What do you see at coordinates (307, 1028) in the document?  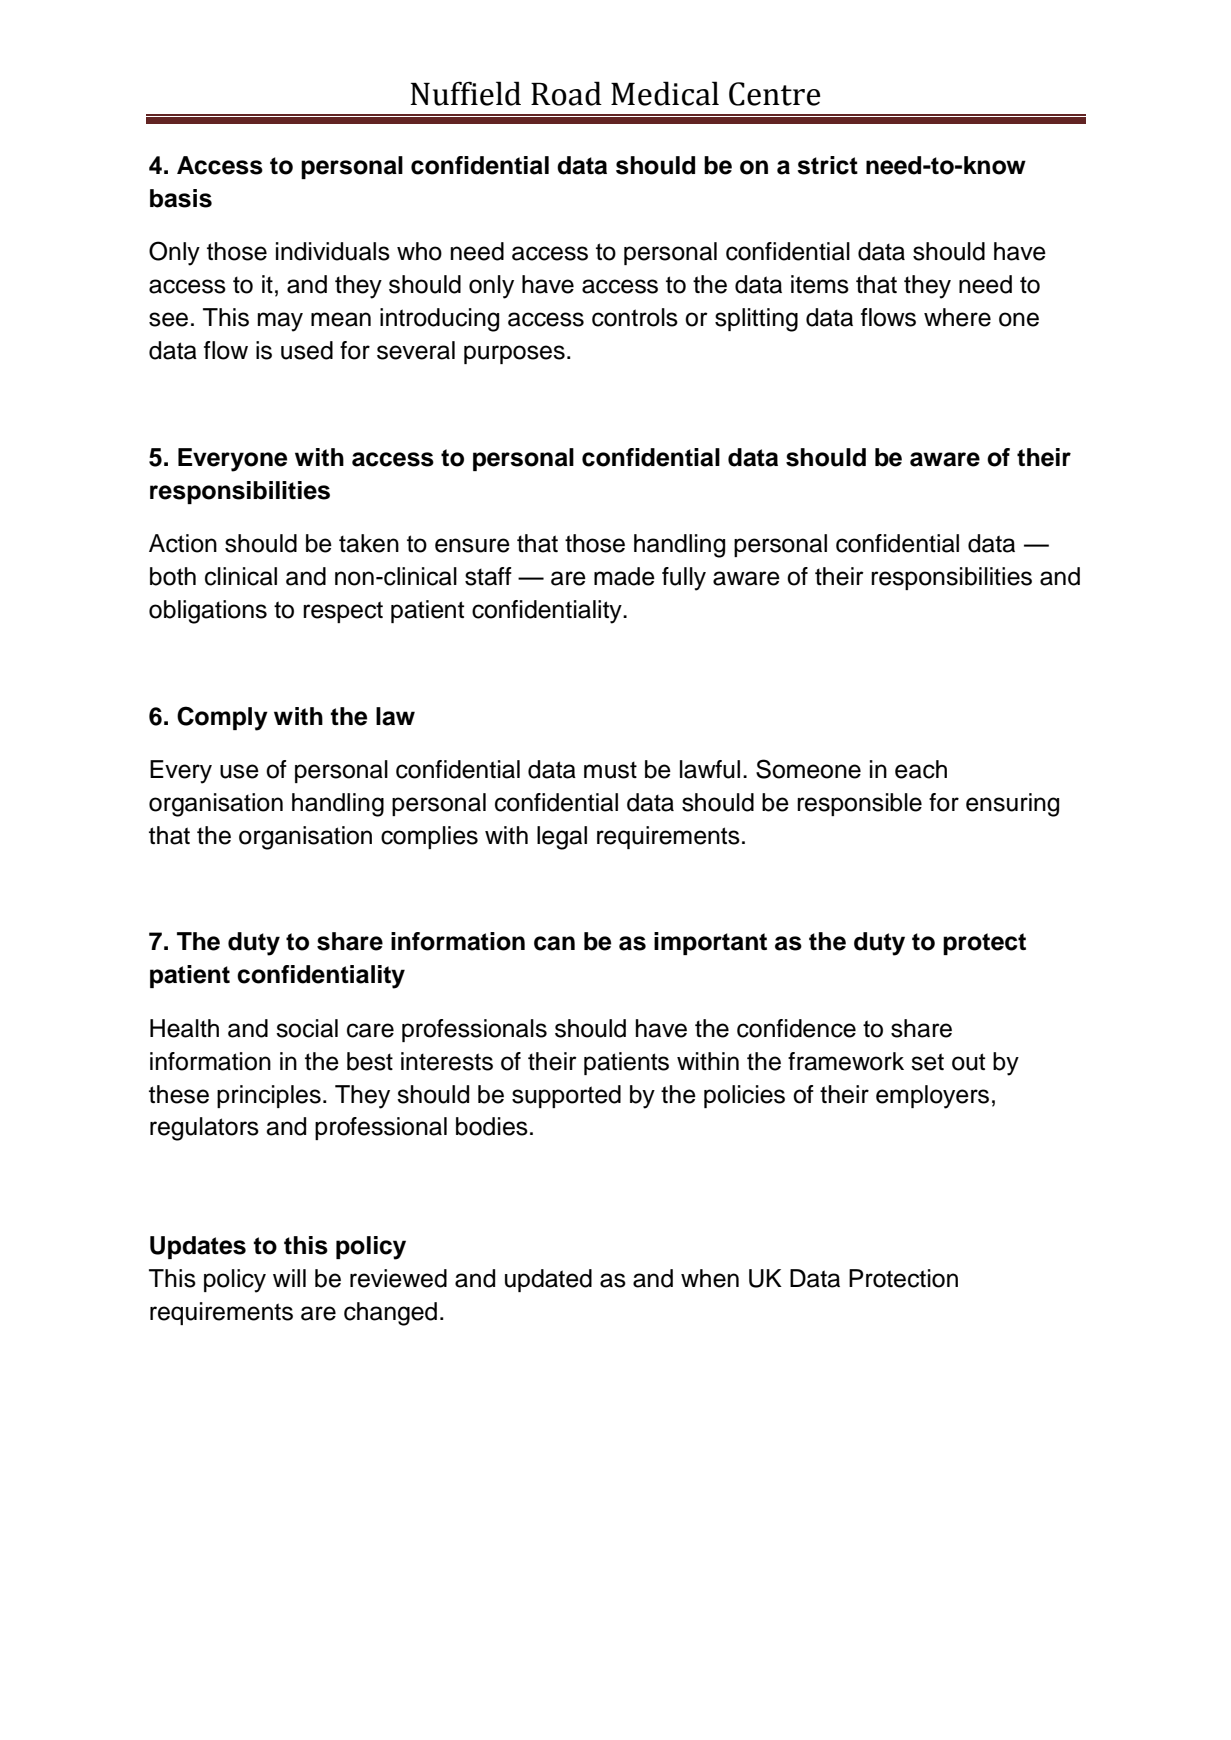 I see `social` at bounding box center [307, 1028].
